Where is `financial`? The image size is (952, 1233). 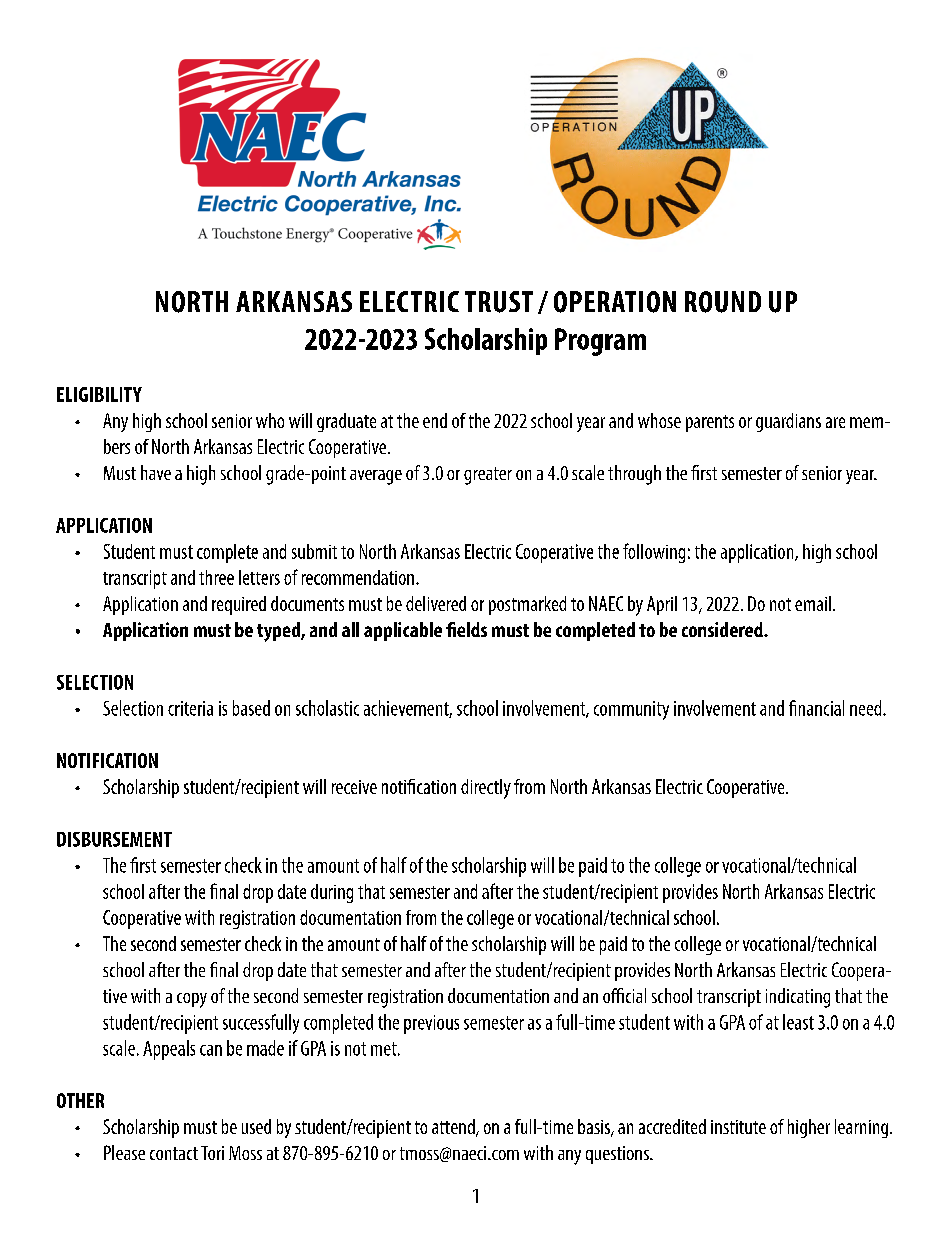
financial is located at coordinates (816, 708).
